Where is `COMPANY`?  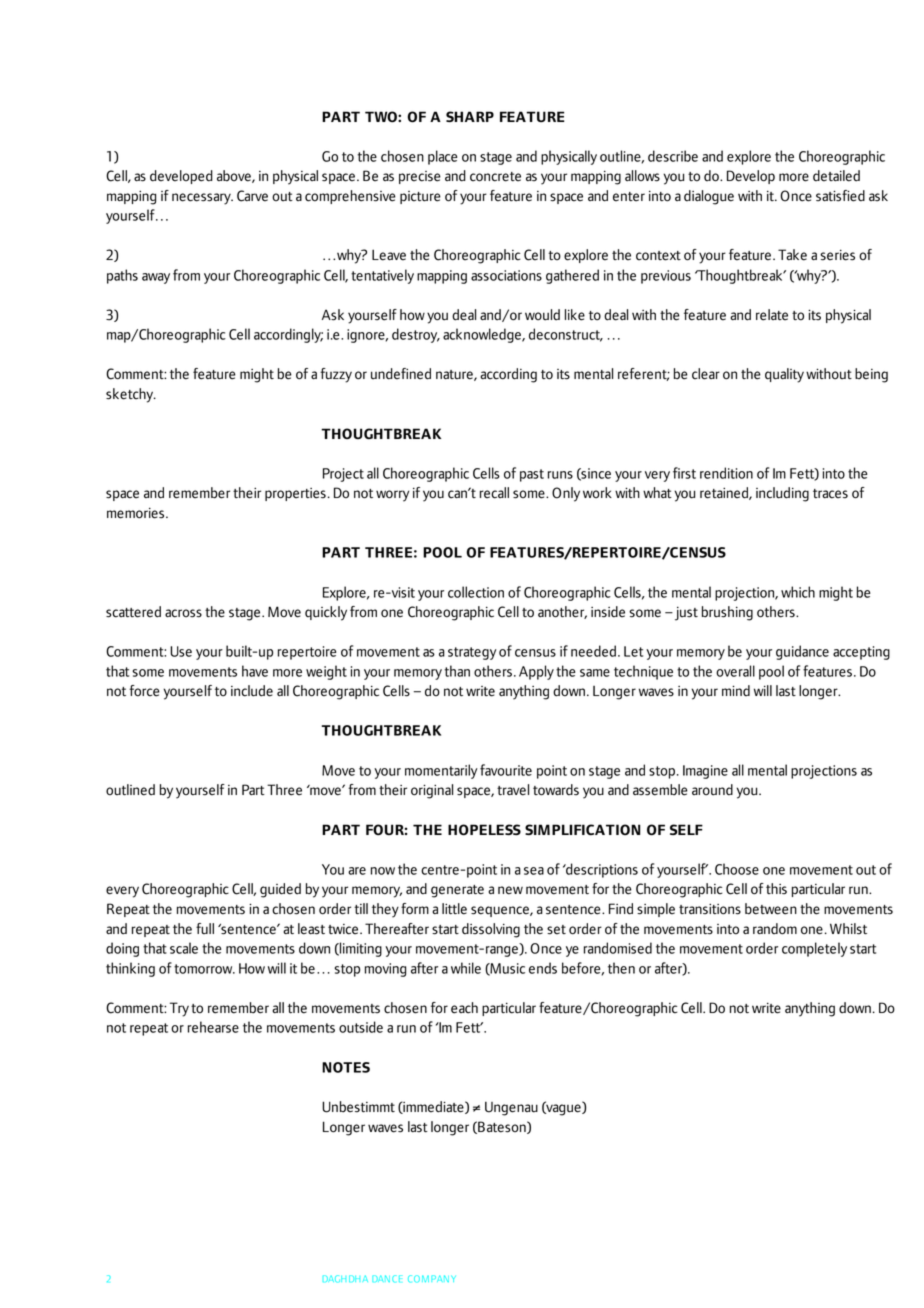 COMPANY is located at coordinates (432, 1279).
